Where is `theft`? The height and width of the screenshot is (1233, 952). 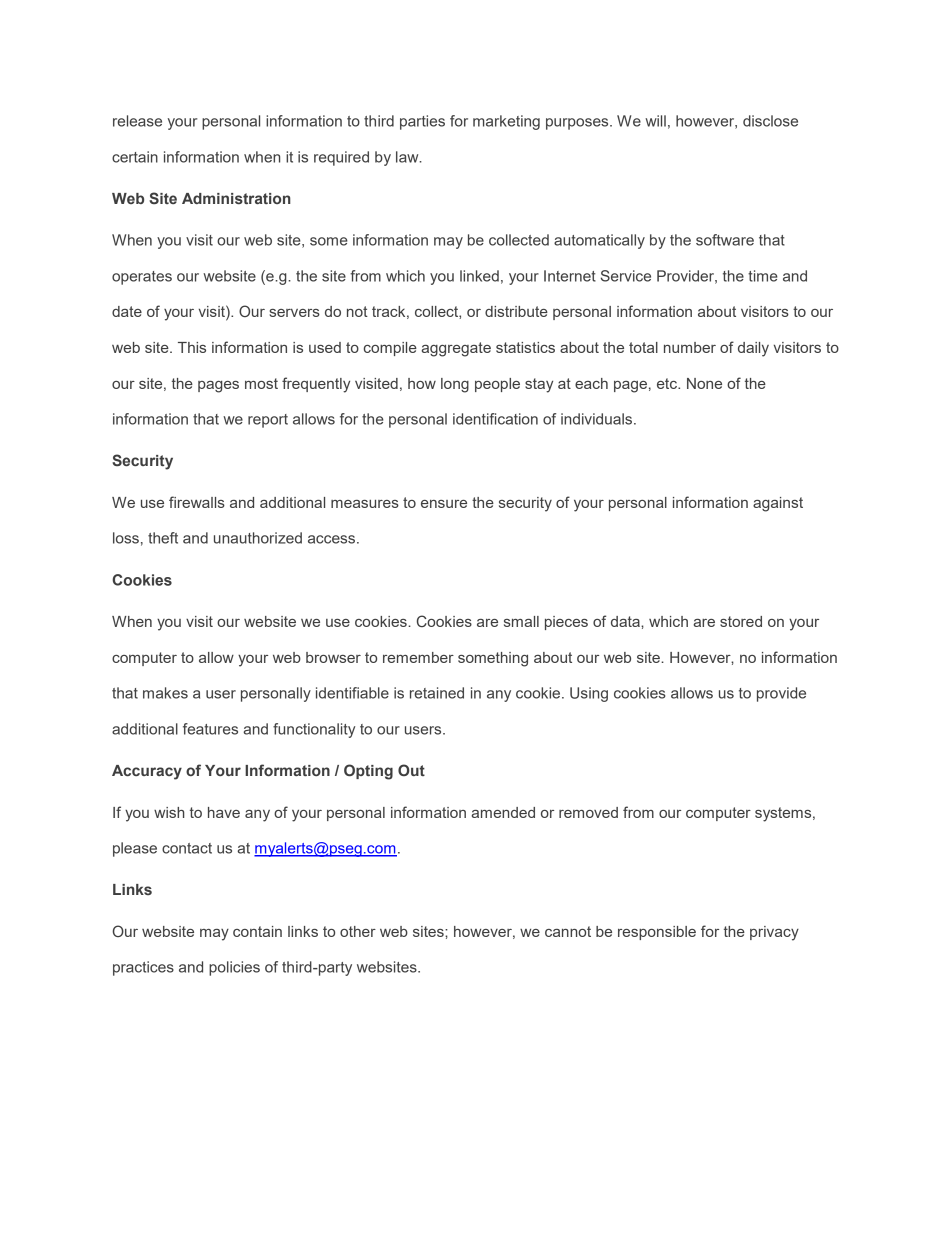
theft is located at coordinates (163, 538).
